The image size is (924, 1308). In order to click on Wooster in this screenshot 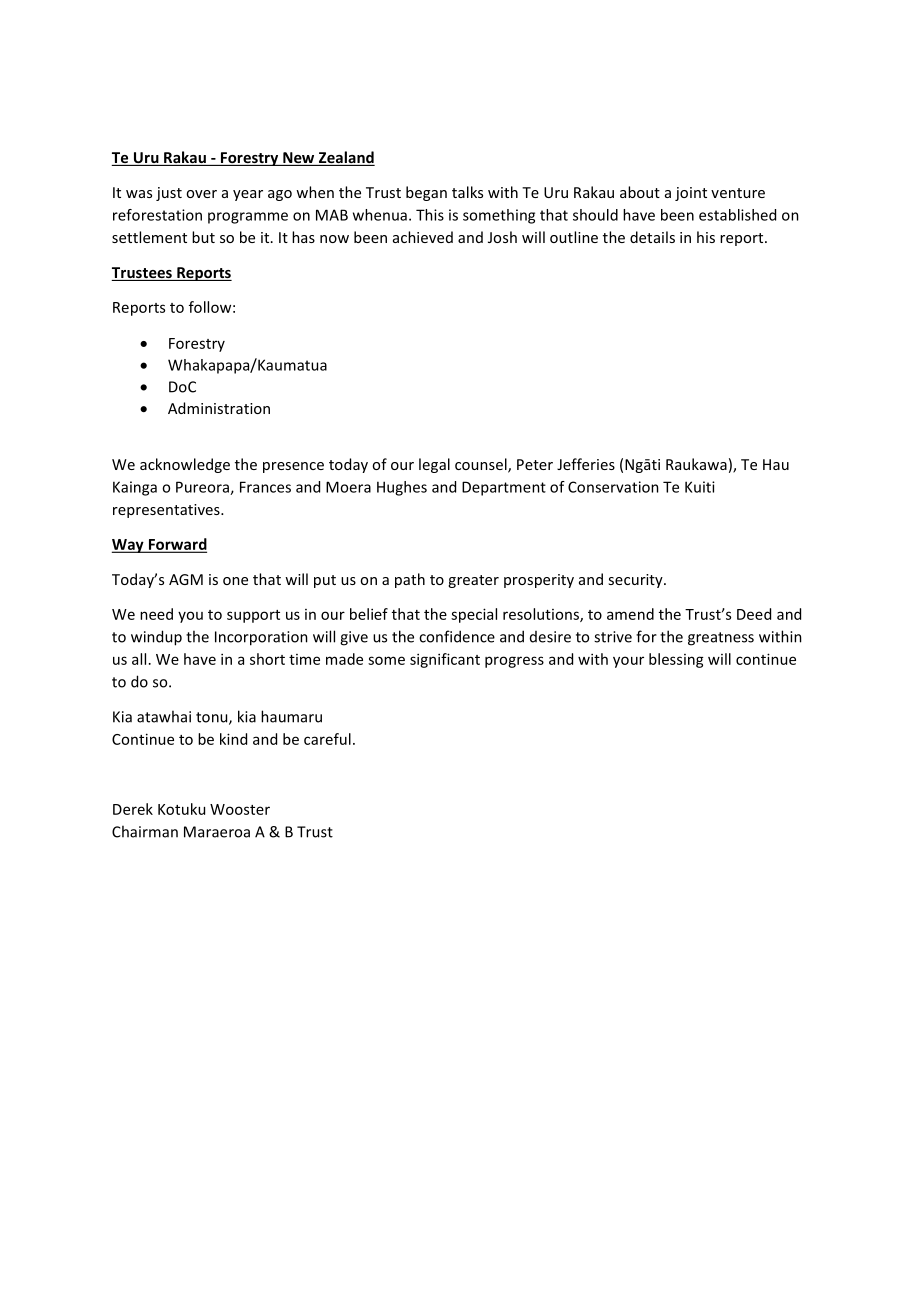, I will do `click(240, 809)`.
